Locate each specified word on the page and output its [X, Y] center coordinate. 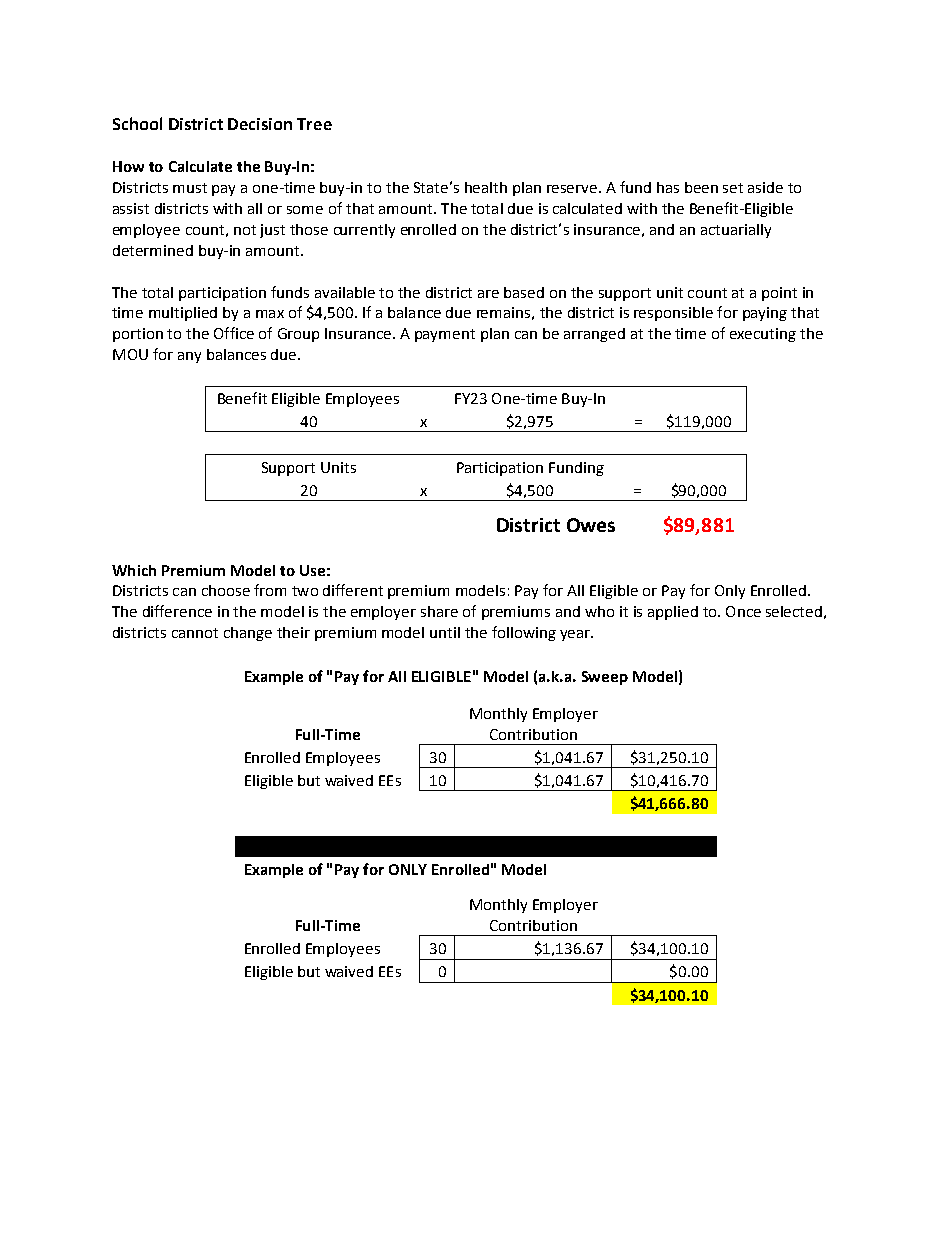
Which [134, 570]
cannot [195, 633]
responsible [673, 314]
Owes [591, 525]
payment [445, 335]
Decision [260, 124]
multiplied [183, 314]
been [701, 187]
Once [743, 611]
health [486, 187]
